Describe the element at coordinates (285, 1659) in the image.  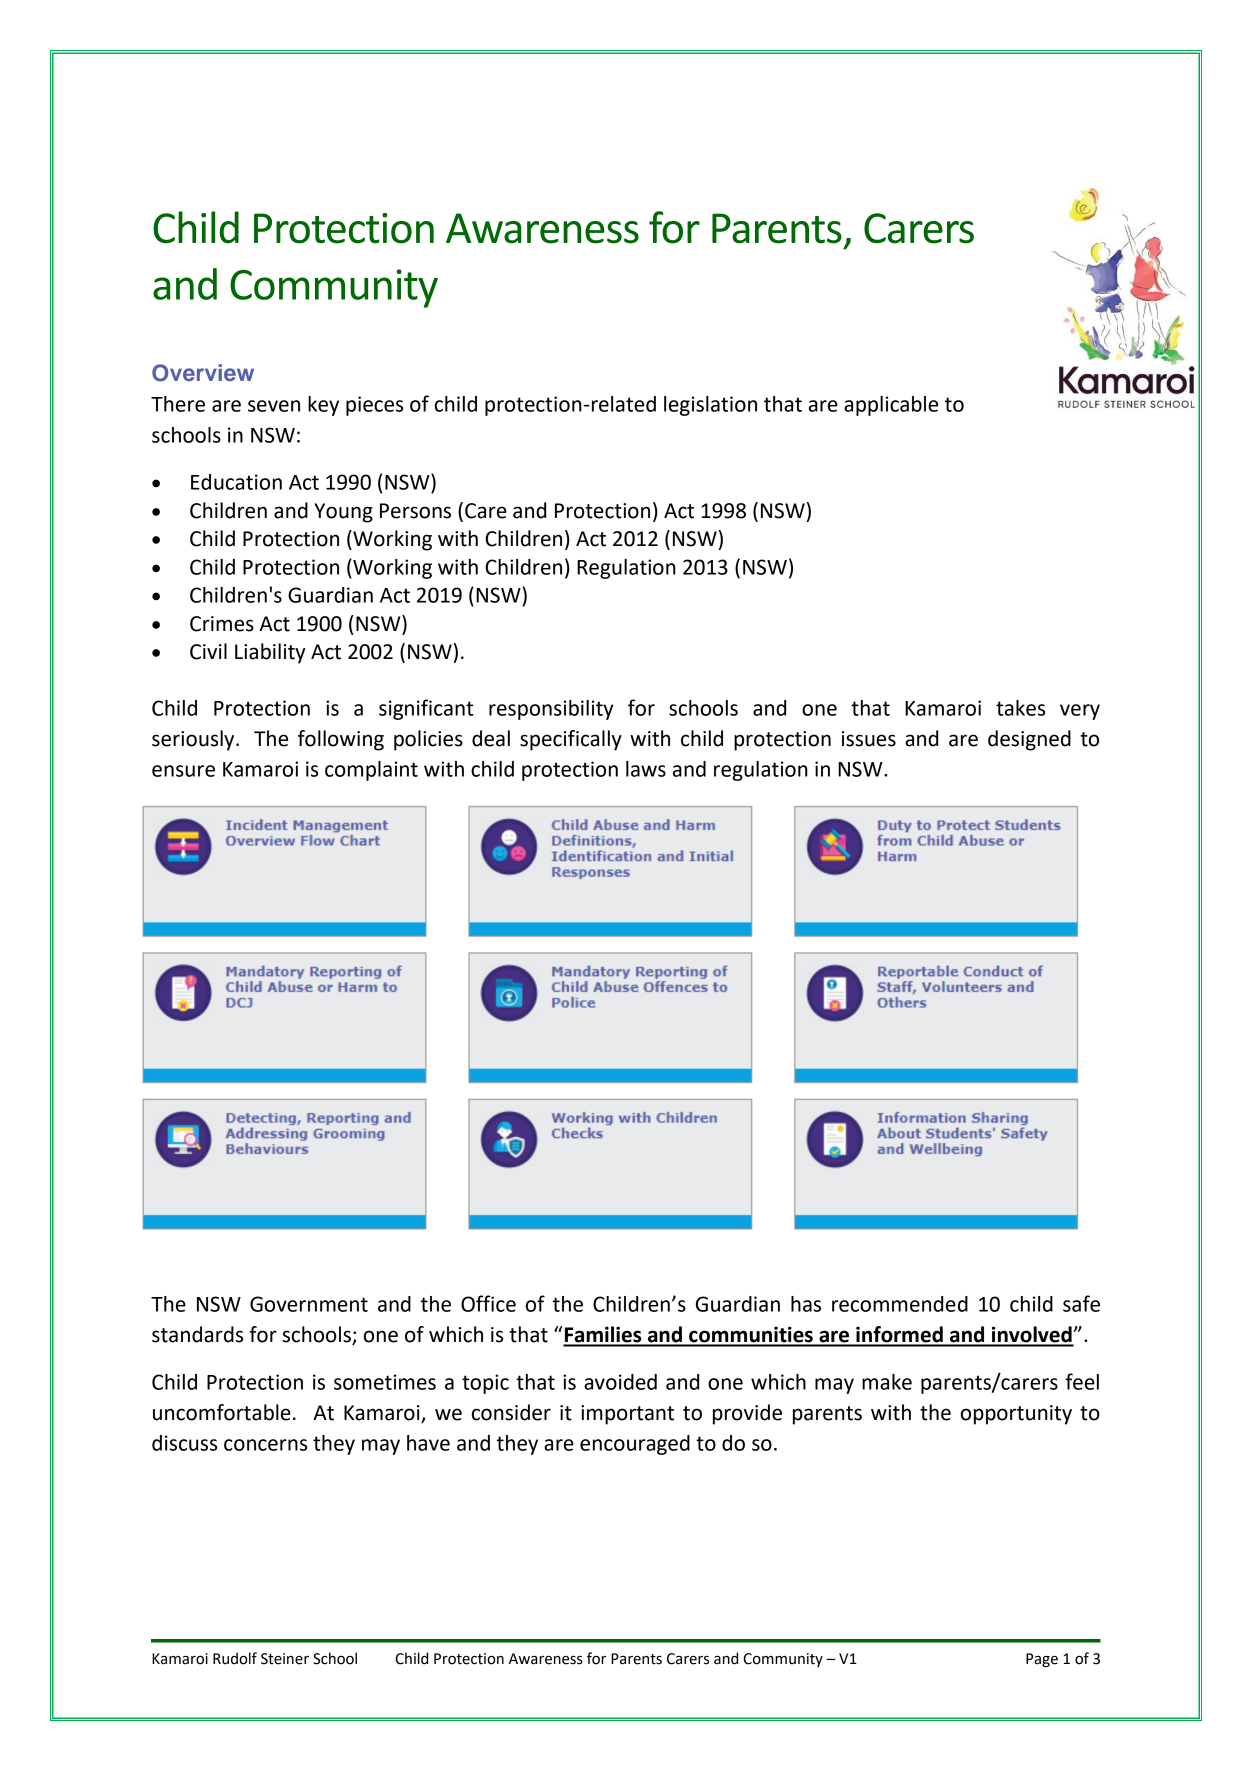
I see `Steiner` at that location.
